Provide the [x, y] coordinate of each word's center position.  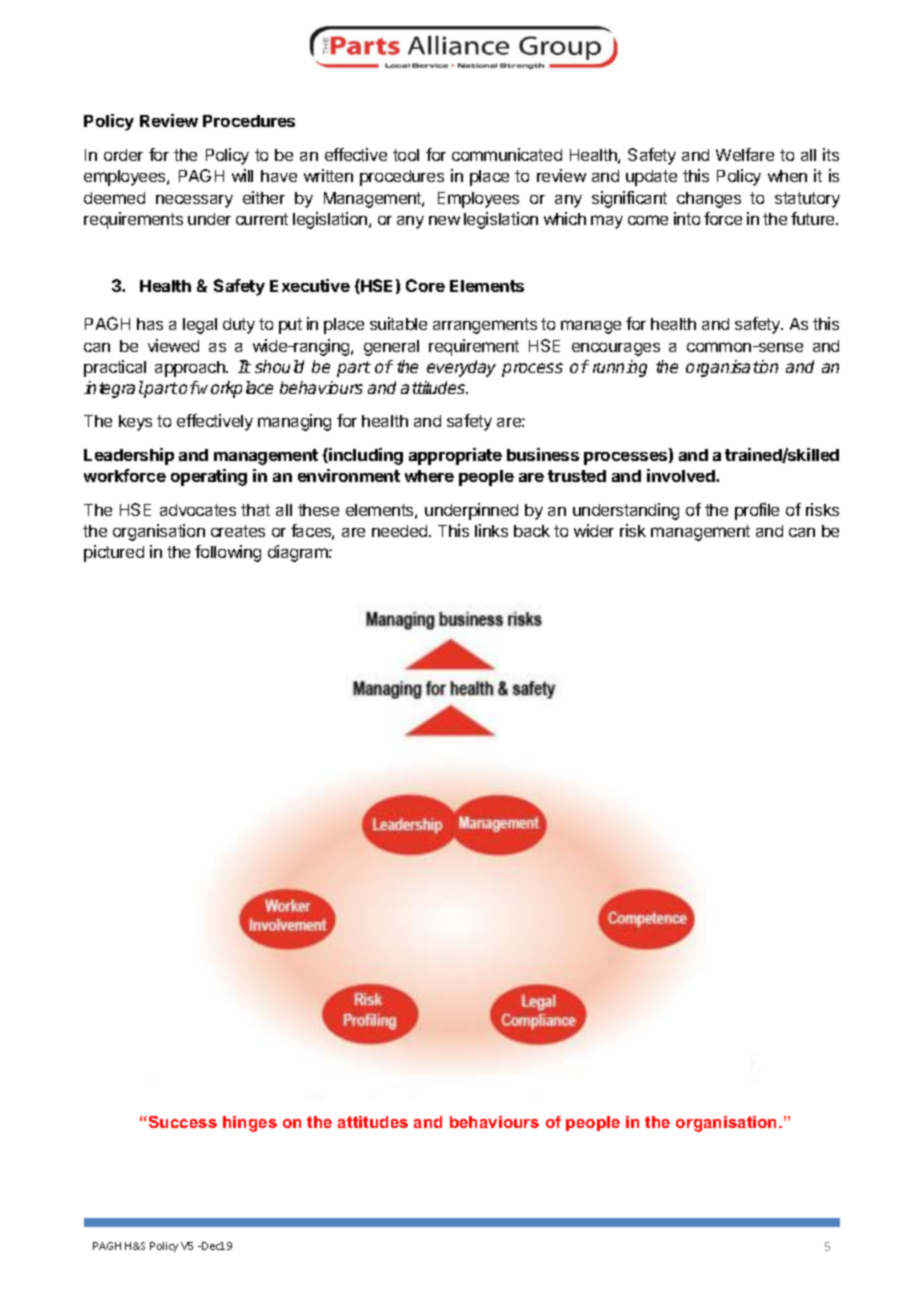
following [228, 553]
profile [757, 511]
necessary [194, 201]
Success [181, 1122]
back [532, 531]
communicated [507, 154]
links [491, 530]
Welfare [745, 154]
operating [209, 477]
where [429, 476]
